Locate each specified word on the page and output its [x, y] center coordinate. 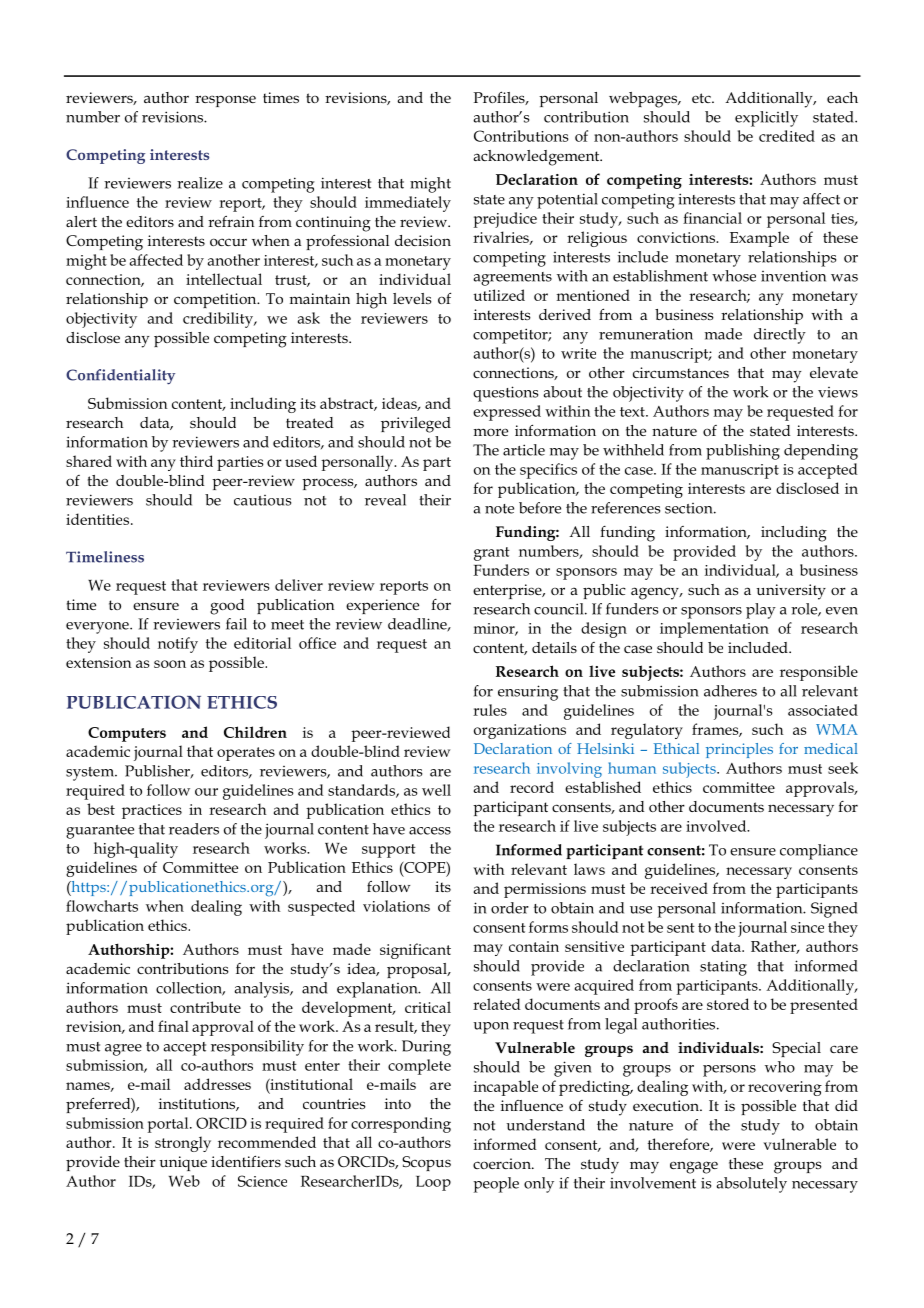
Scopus [426, 1163]
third [196, 461]
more [491, 432]
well [436, 790]
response [225, 101]
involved [717, 826]
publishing [743, 452]
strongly [183, 1144]
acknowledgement [537, 158]
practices [152, 811]
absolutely [751, 1185]
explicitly [766, 119]
